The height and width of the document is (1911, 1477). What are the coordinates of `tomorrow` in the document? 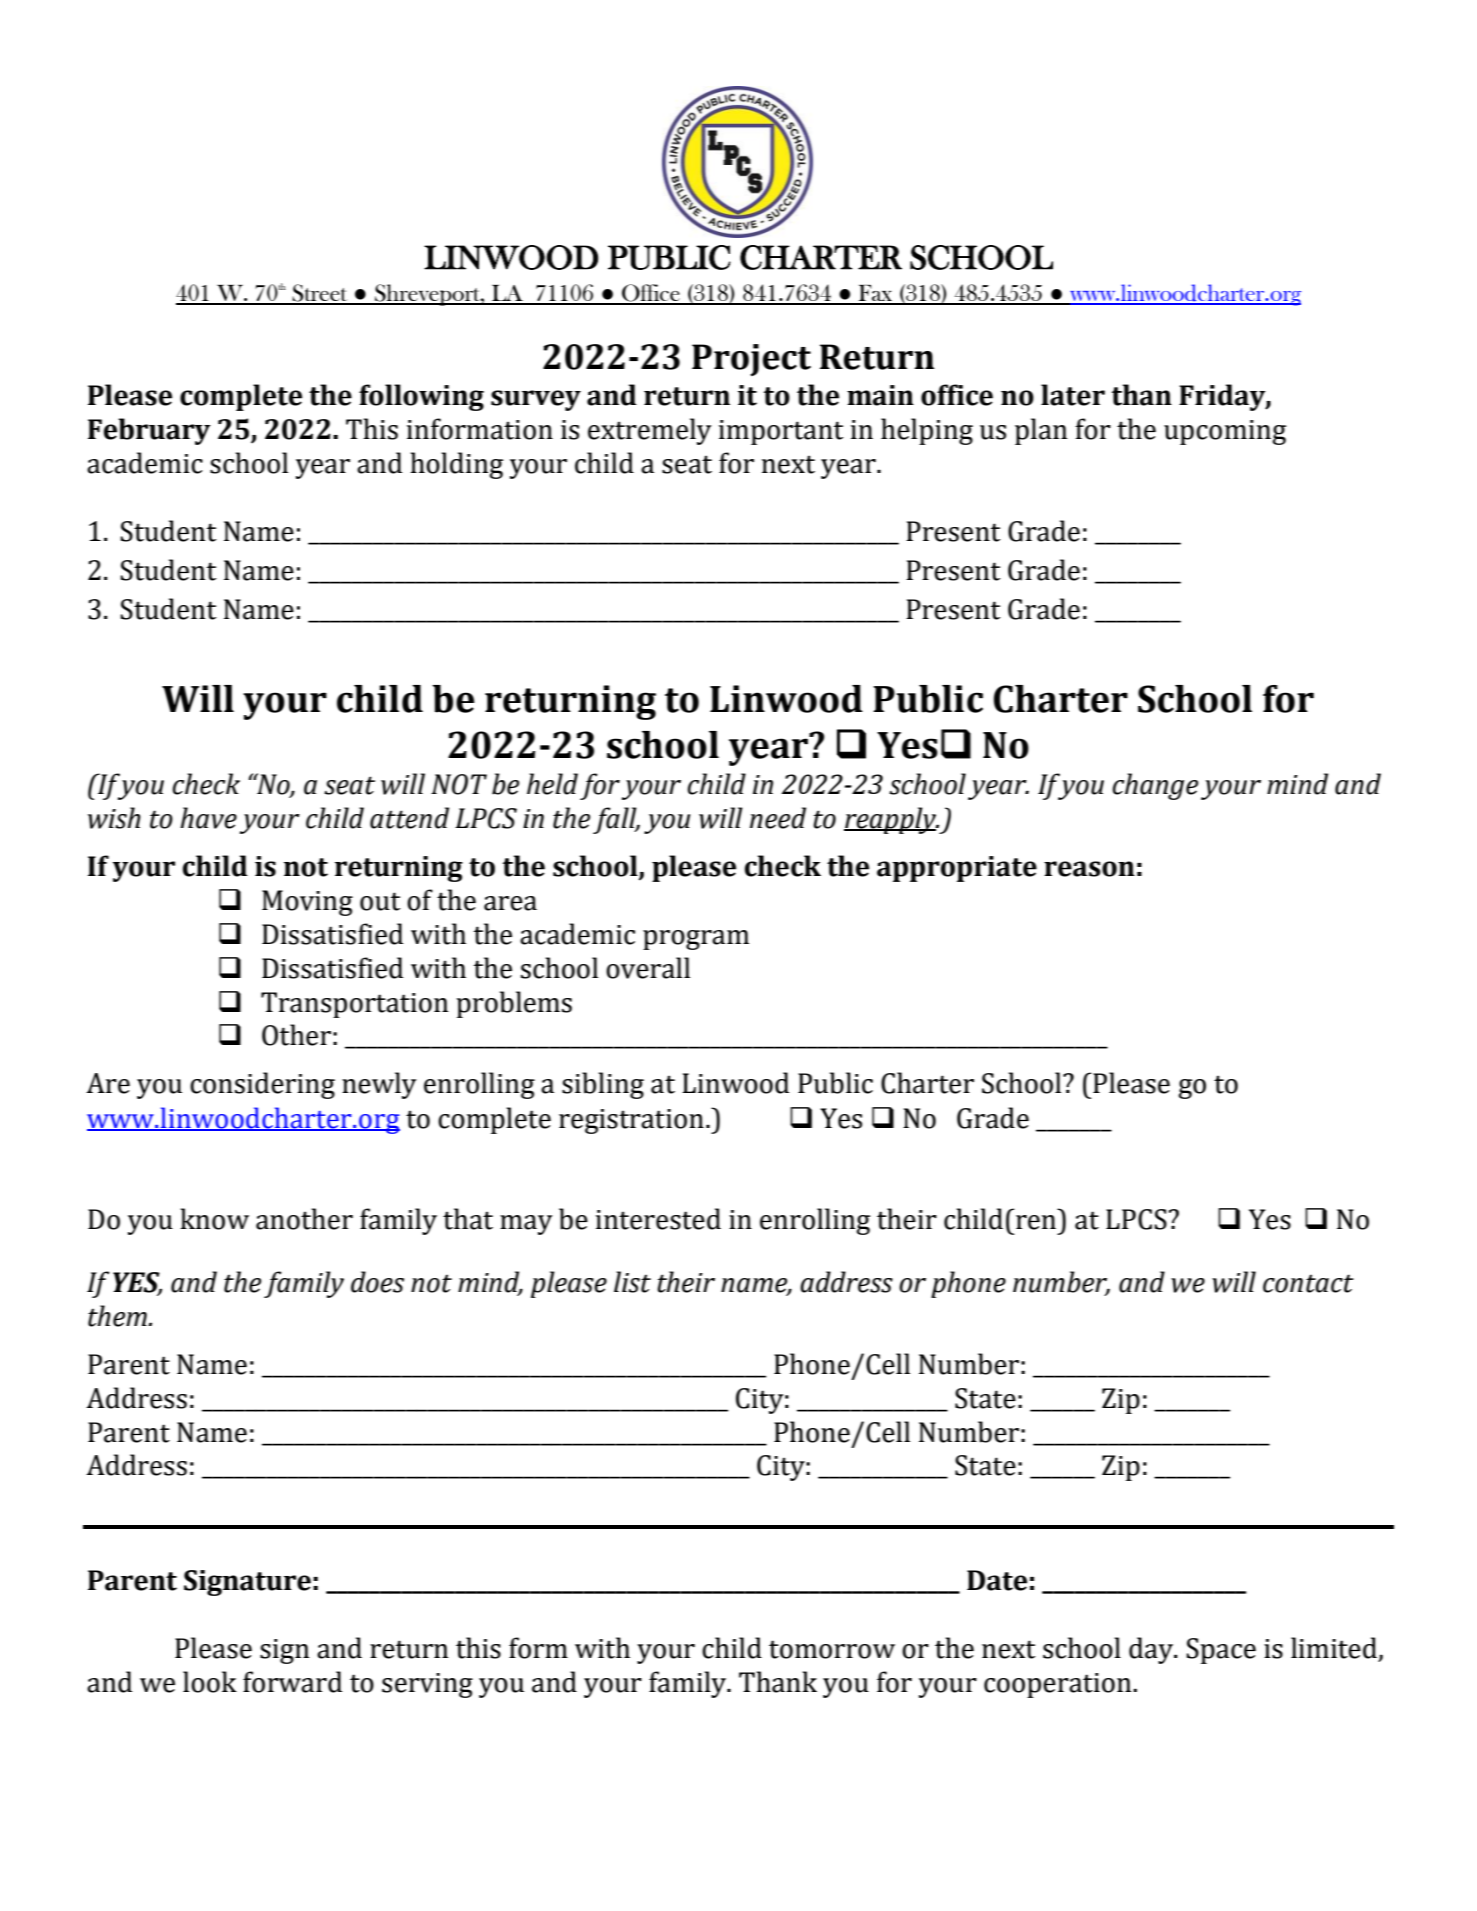 It's located at (832, 1649).
